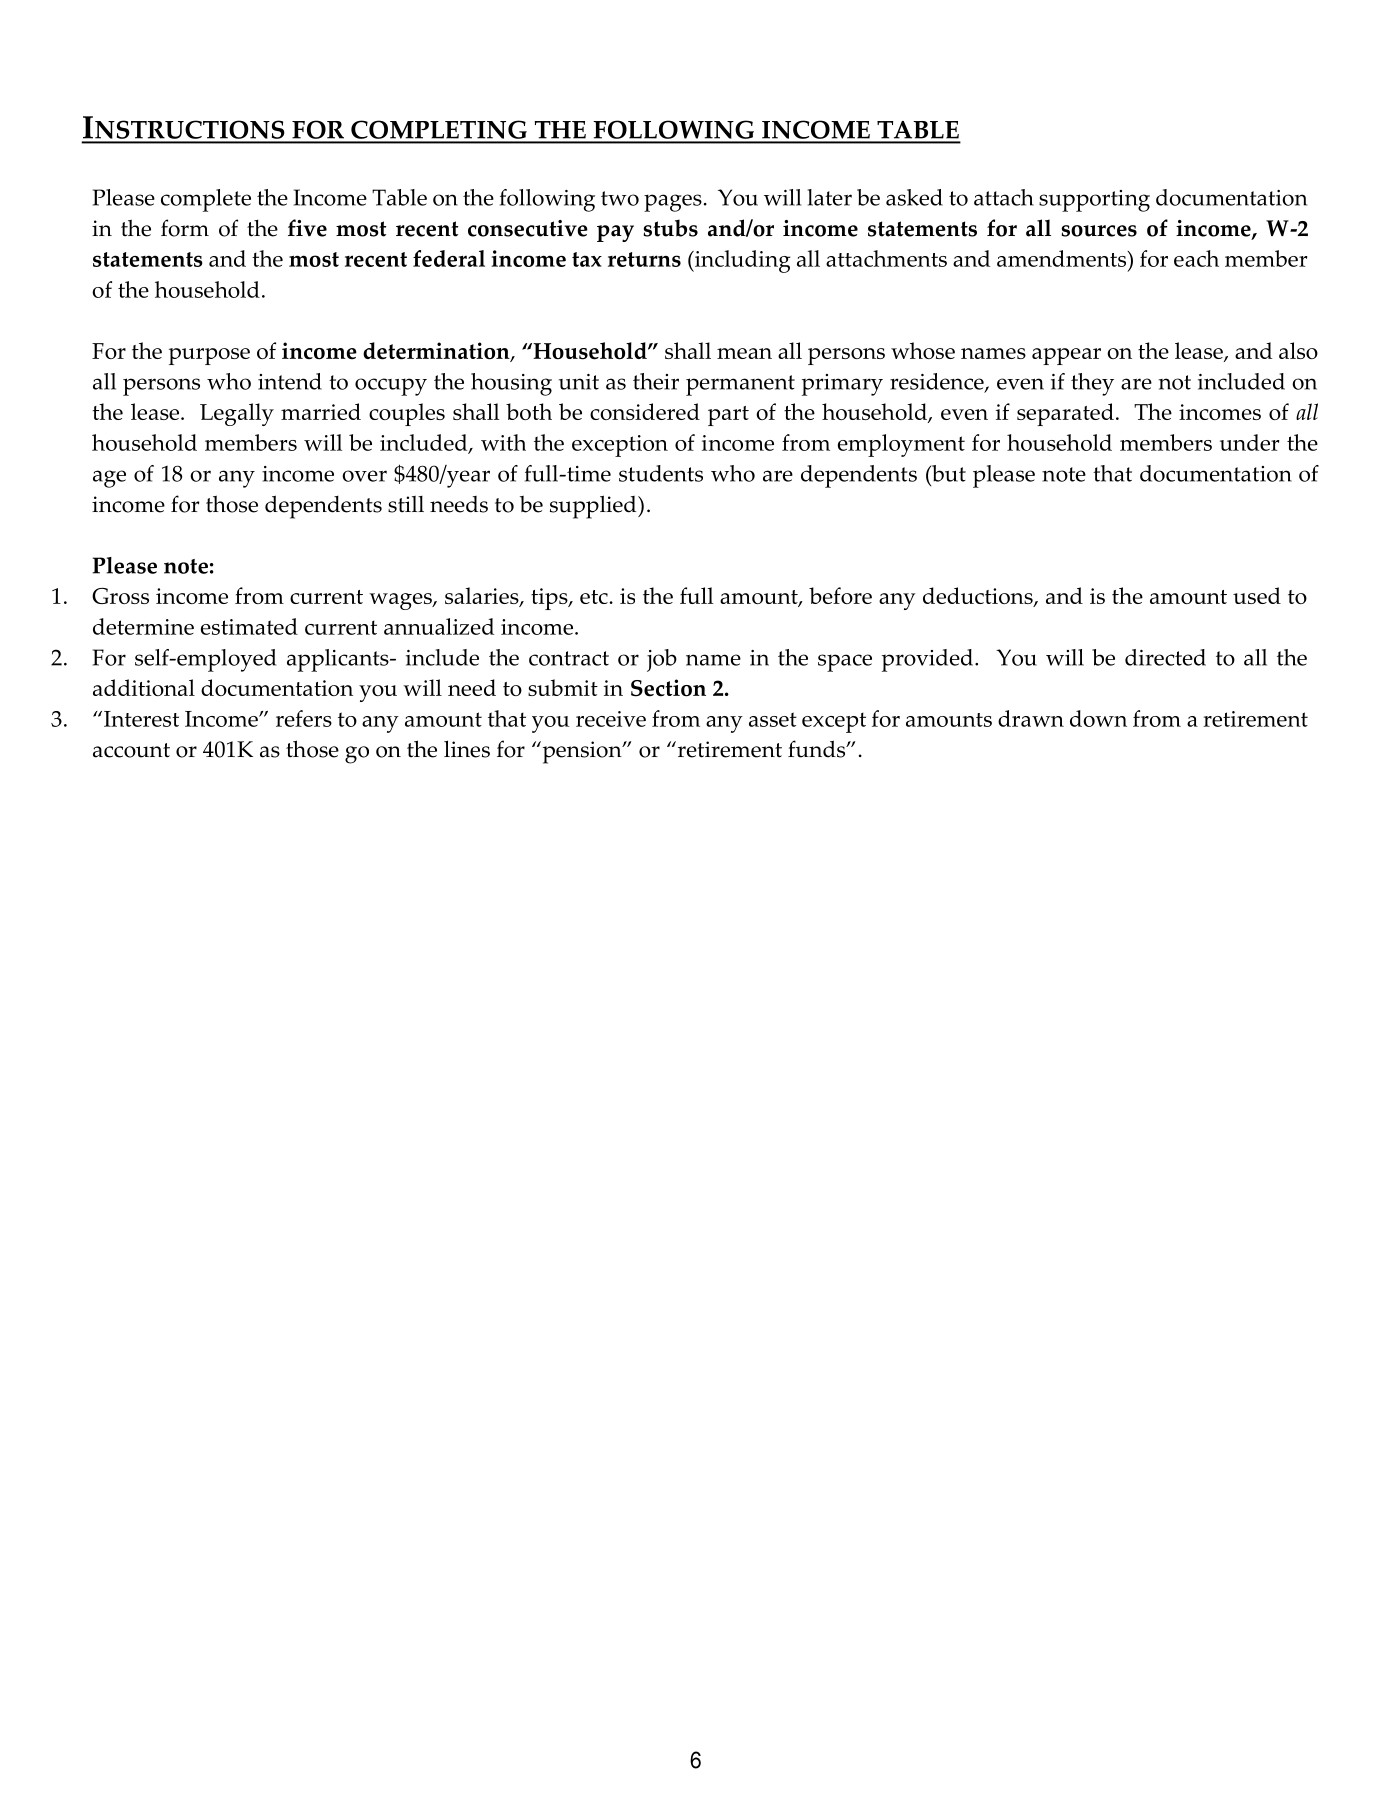 This screenshot has height=1799, width=1390. What do you see at coordinates (304, 718) in the screenshot?
I see `refers` at bounding box center [304, 718].
